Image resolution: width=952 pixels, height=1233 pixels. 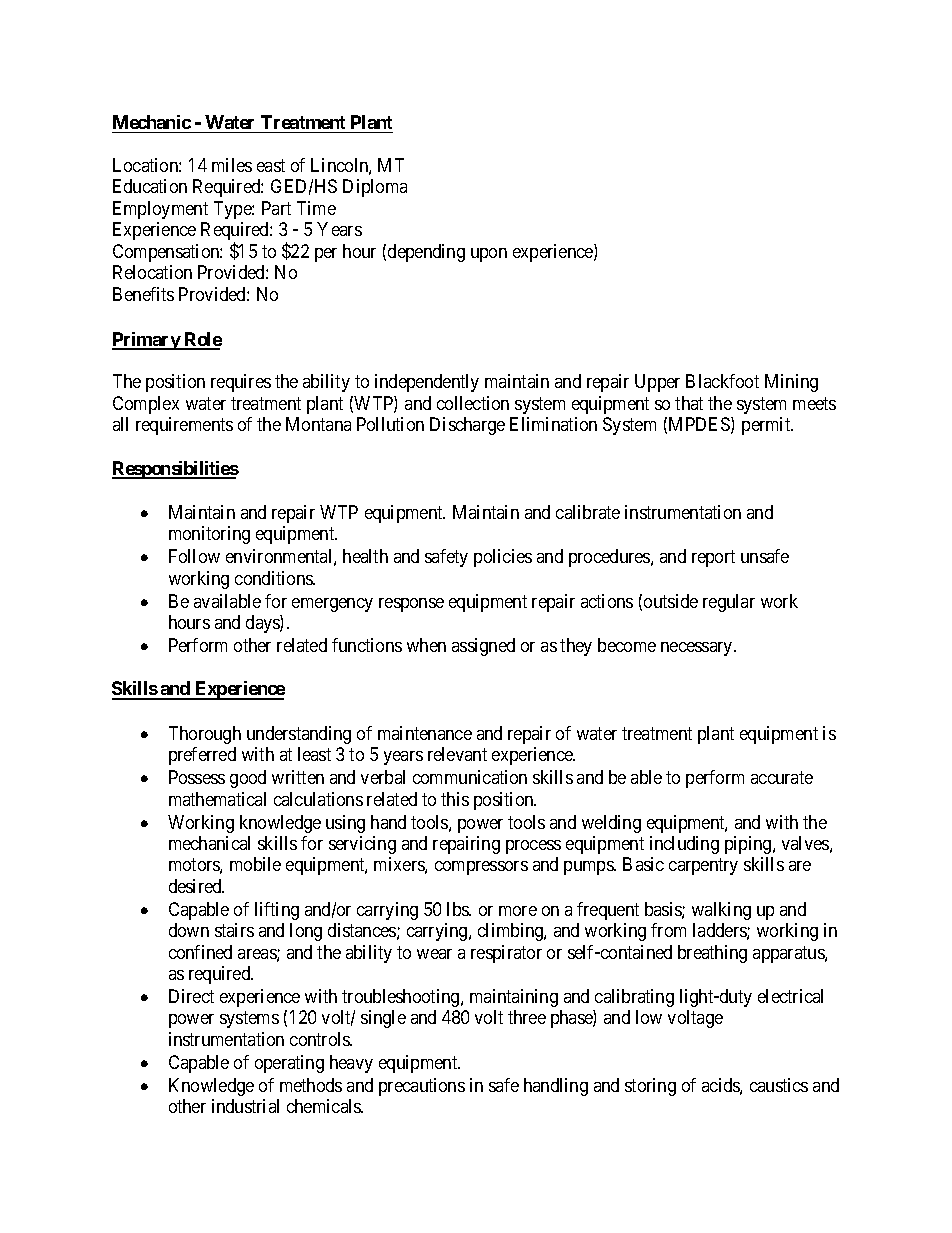 I want to click on Employment, so click(x=160, y=210).
